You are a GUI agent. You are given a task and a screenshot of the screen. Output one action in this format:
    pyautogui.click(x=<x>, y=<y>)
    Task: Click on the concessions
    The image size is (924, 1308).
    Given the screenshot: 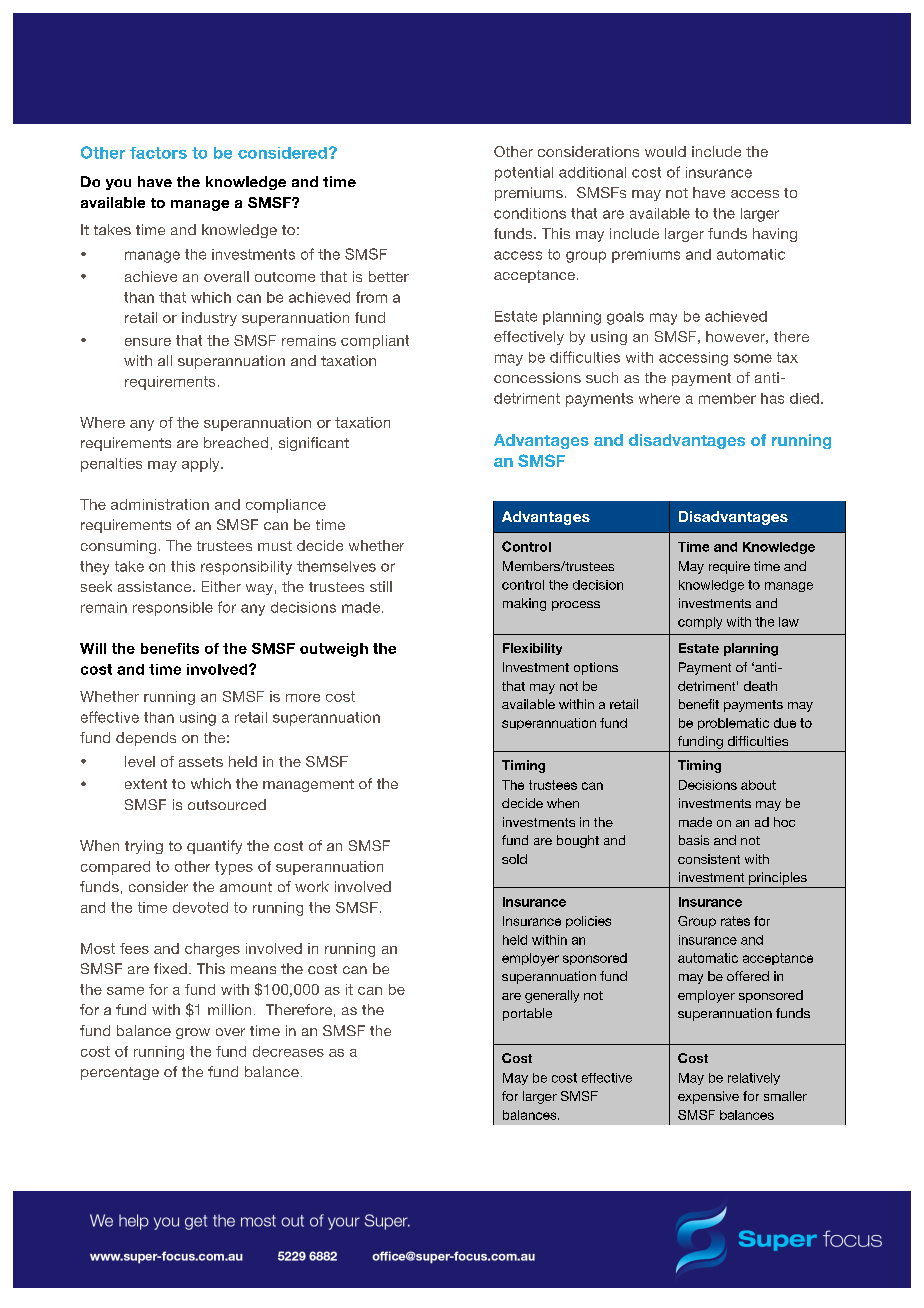 What is the action you would take?
    pyautogui.click(x=537, y=377)
